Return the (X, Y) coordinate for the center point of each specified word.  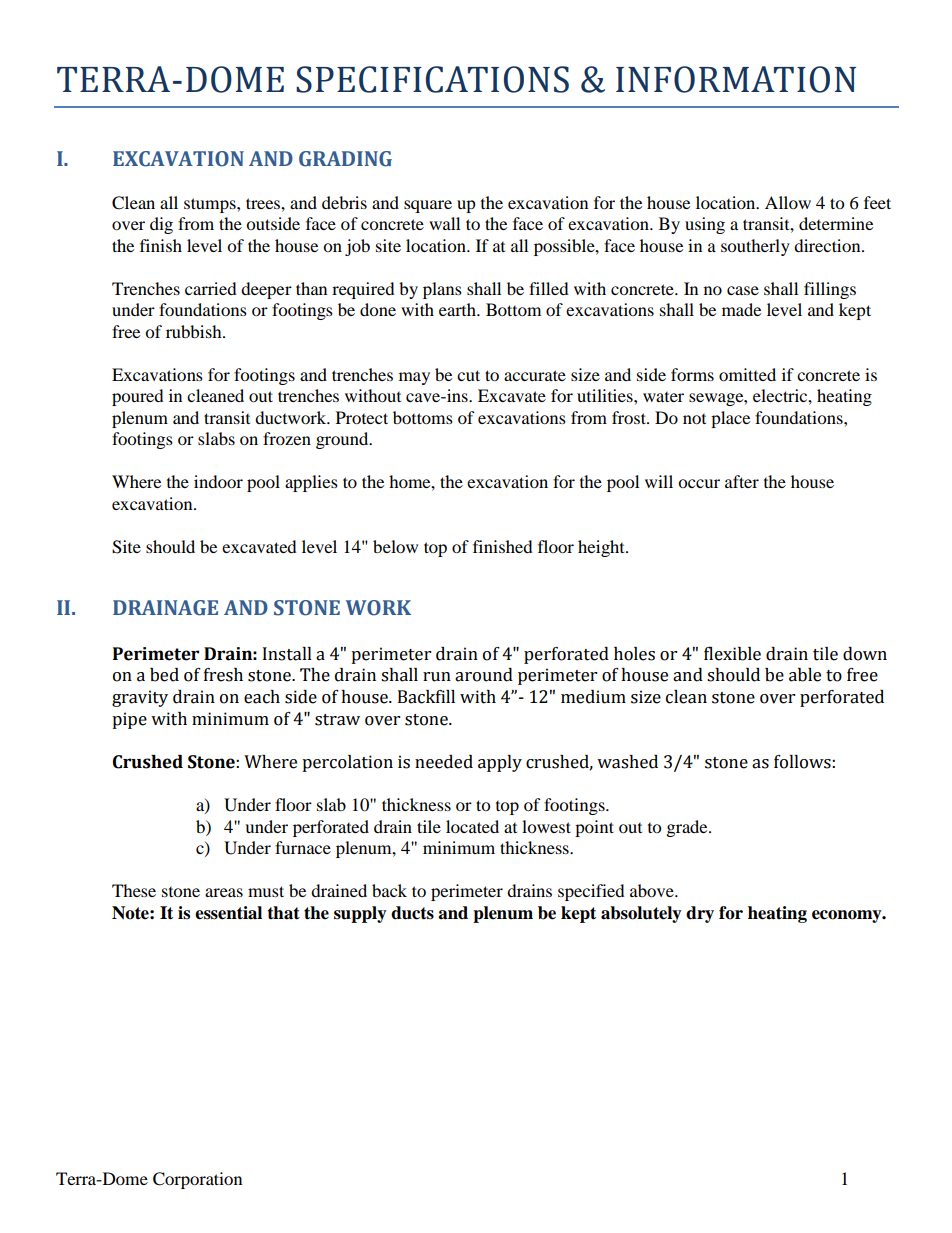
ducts (412, 913)
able (805, 675)
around (484, 675)
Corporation (197, 1180)
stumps (211, 205)
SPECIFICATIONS (432, 79)
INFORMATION (736, 79)
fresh (223, 675)
